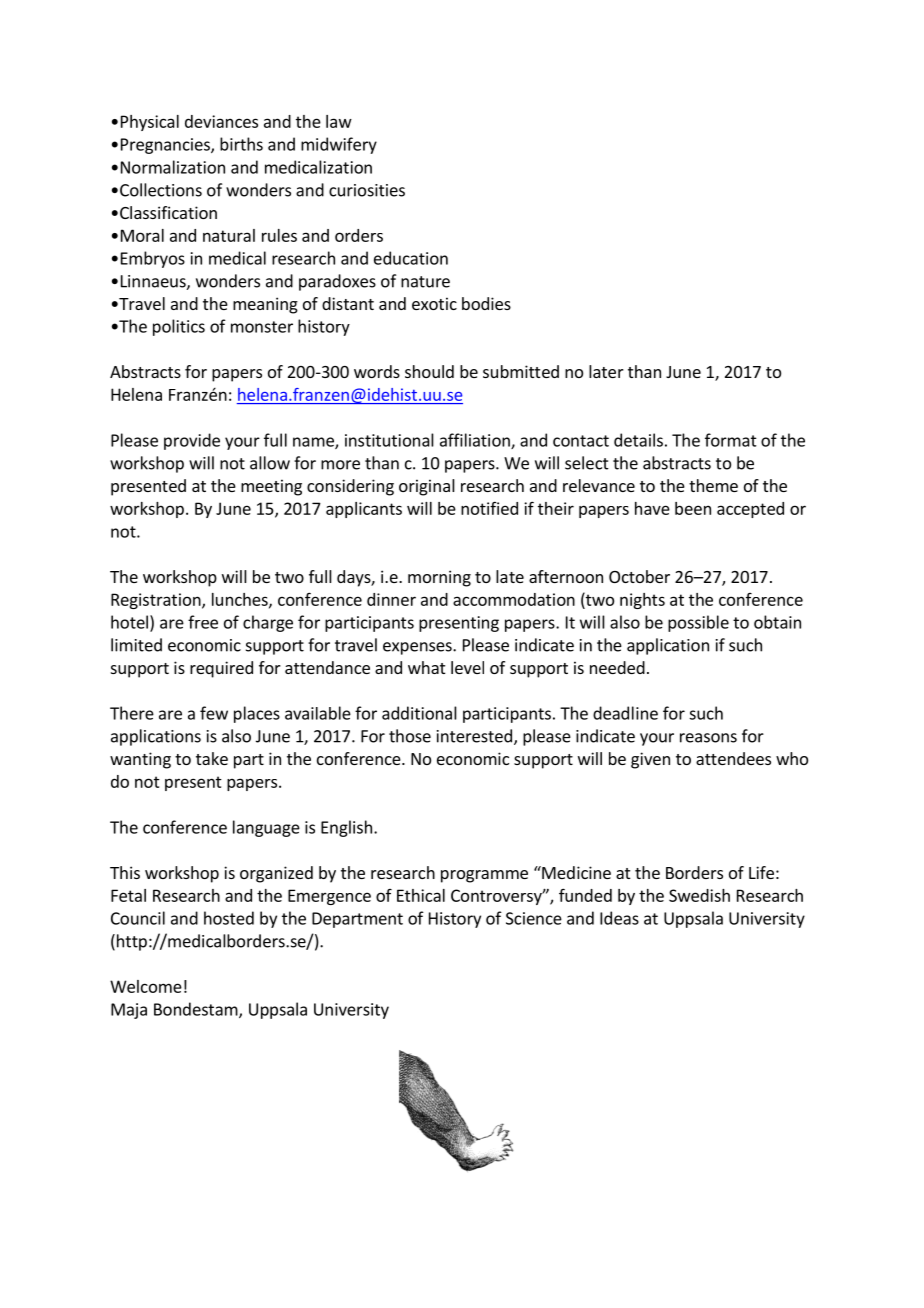 The height and width of the image is (1308, 924). I want to click on October, so click(639, 576).
